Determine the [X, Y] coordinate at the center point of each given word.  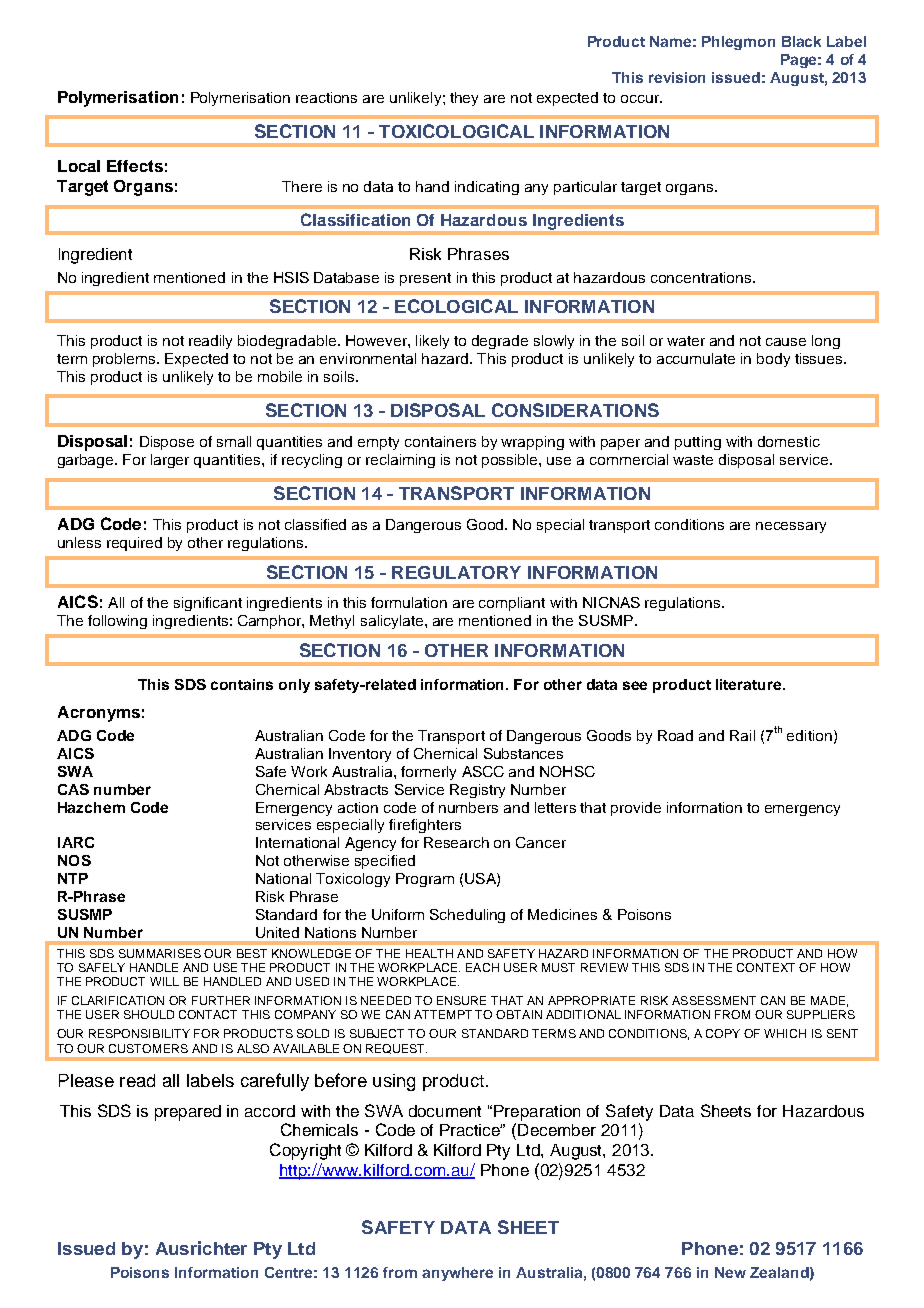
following [117, 622]
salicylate [393, 622]
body [773, 360]
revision [677, 77]
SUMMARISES [160, 953]
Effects [135, 166]
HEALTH [429, 953]
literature [750, 684]
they [464, 99]
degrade [500, 342]
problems [125, 360]
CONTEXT [766, 967]
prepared [188, 1113]
